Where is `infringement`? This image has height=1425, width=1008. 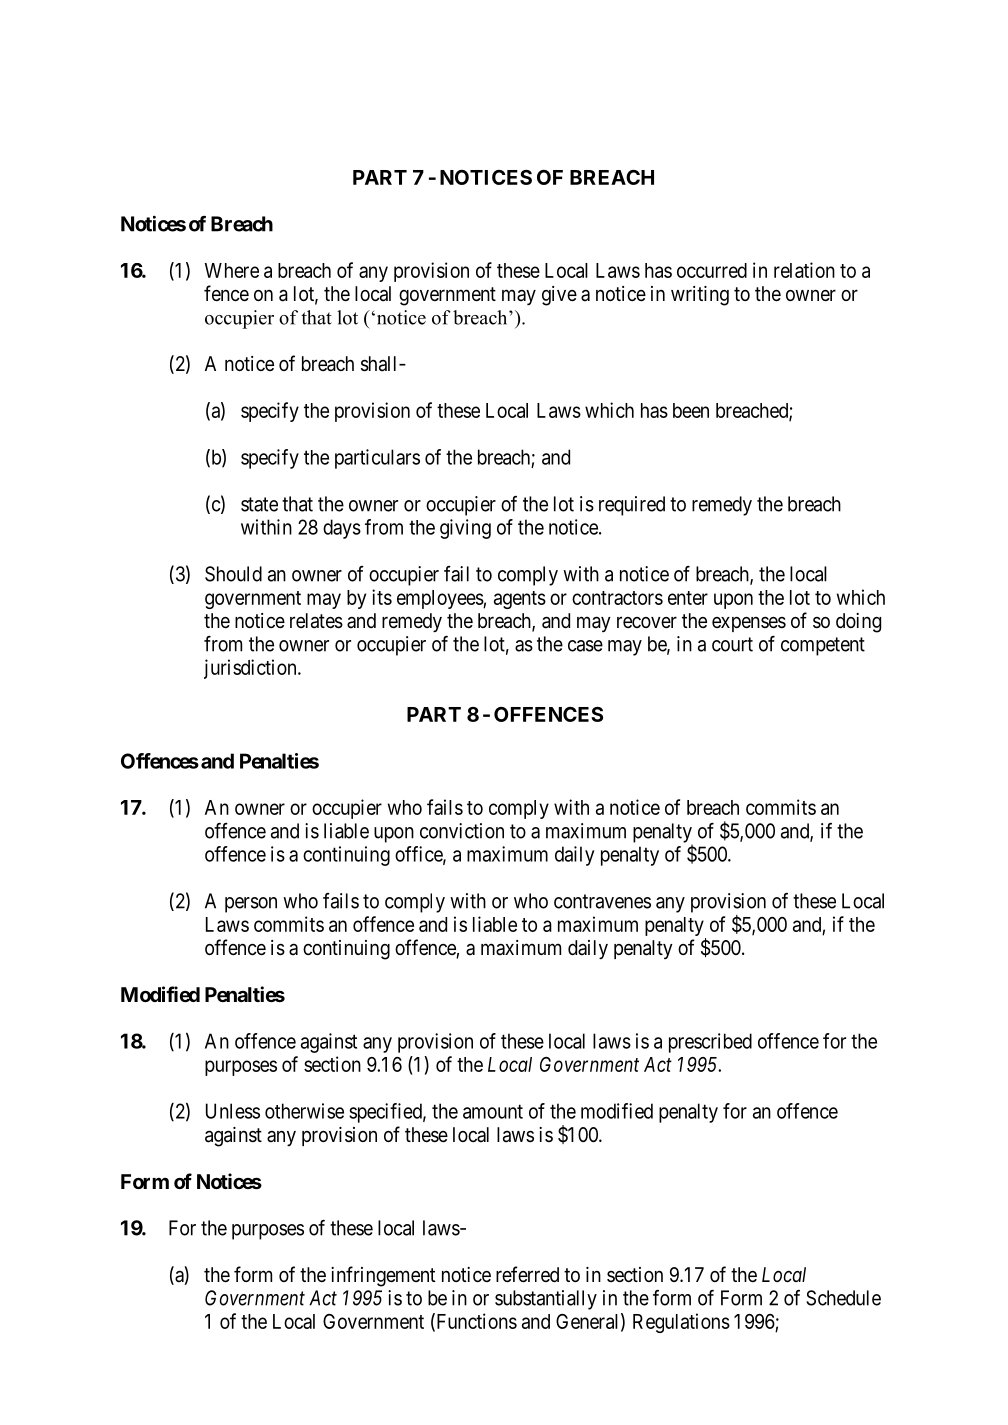
infringement is located at coordinates (383, 1276).
